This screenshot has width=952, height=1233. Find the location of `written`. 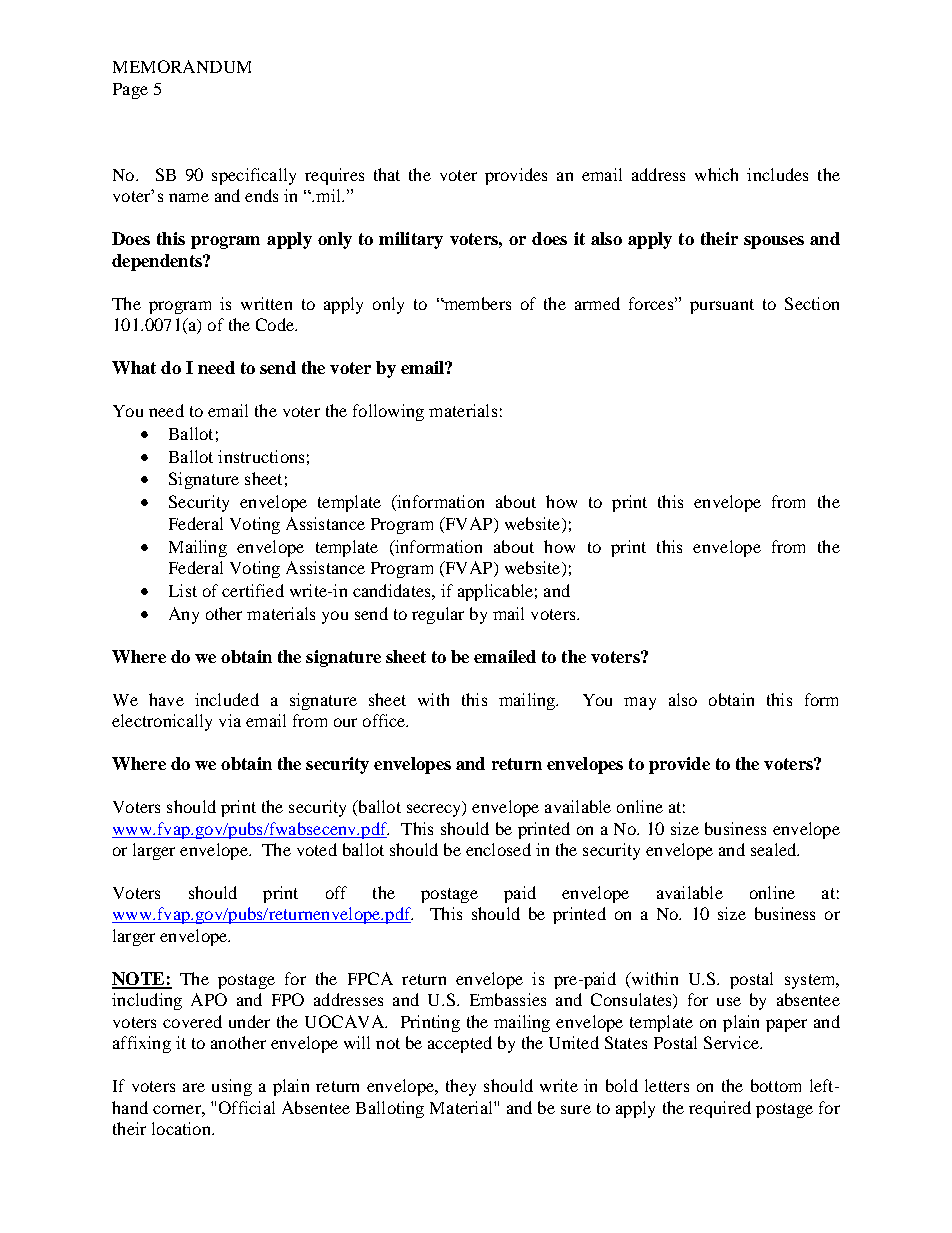

written is located at coordinates (266, 303).
